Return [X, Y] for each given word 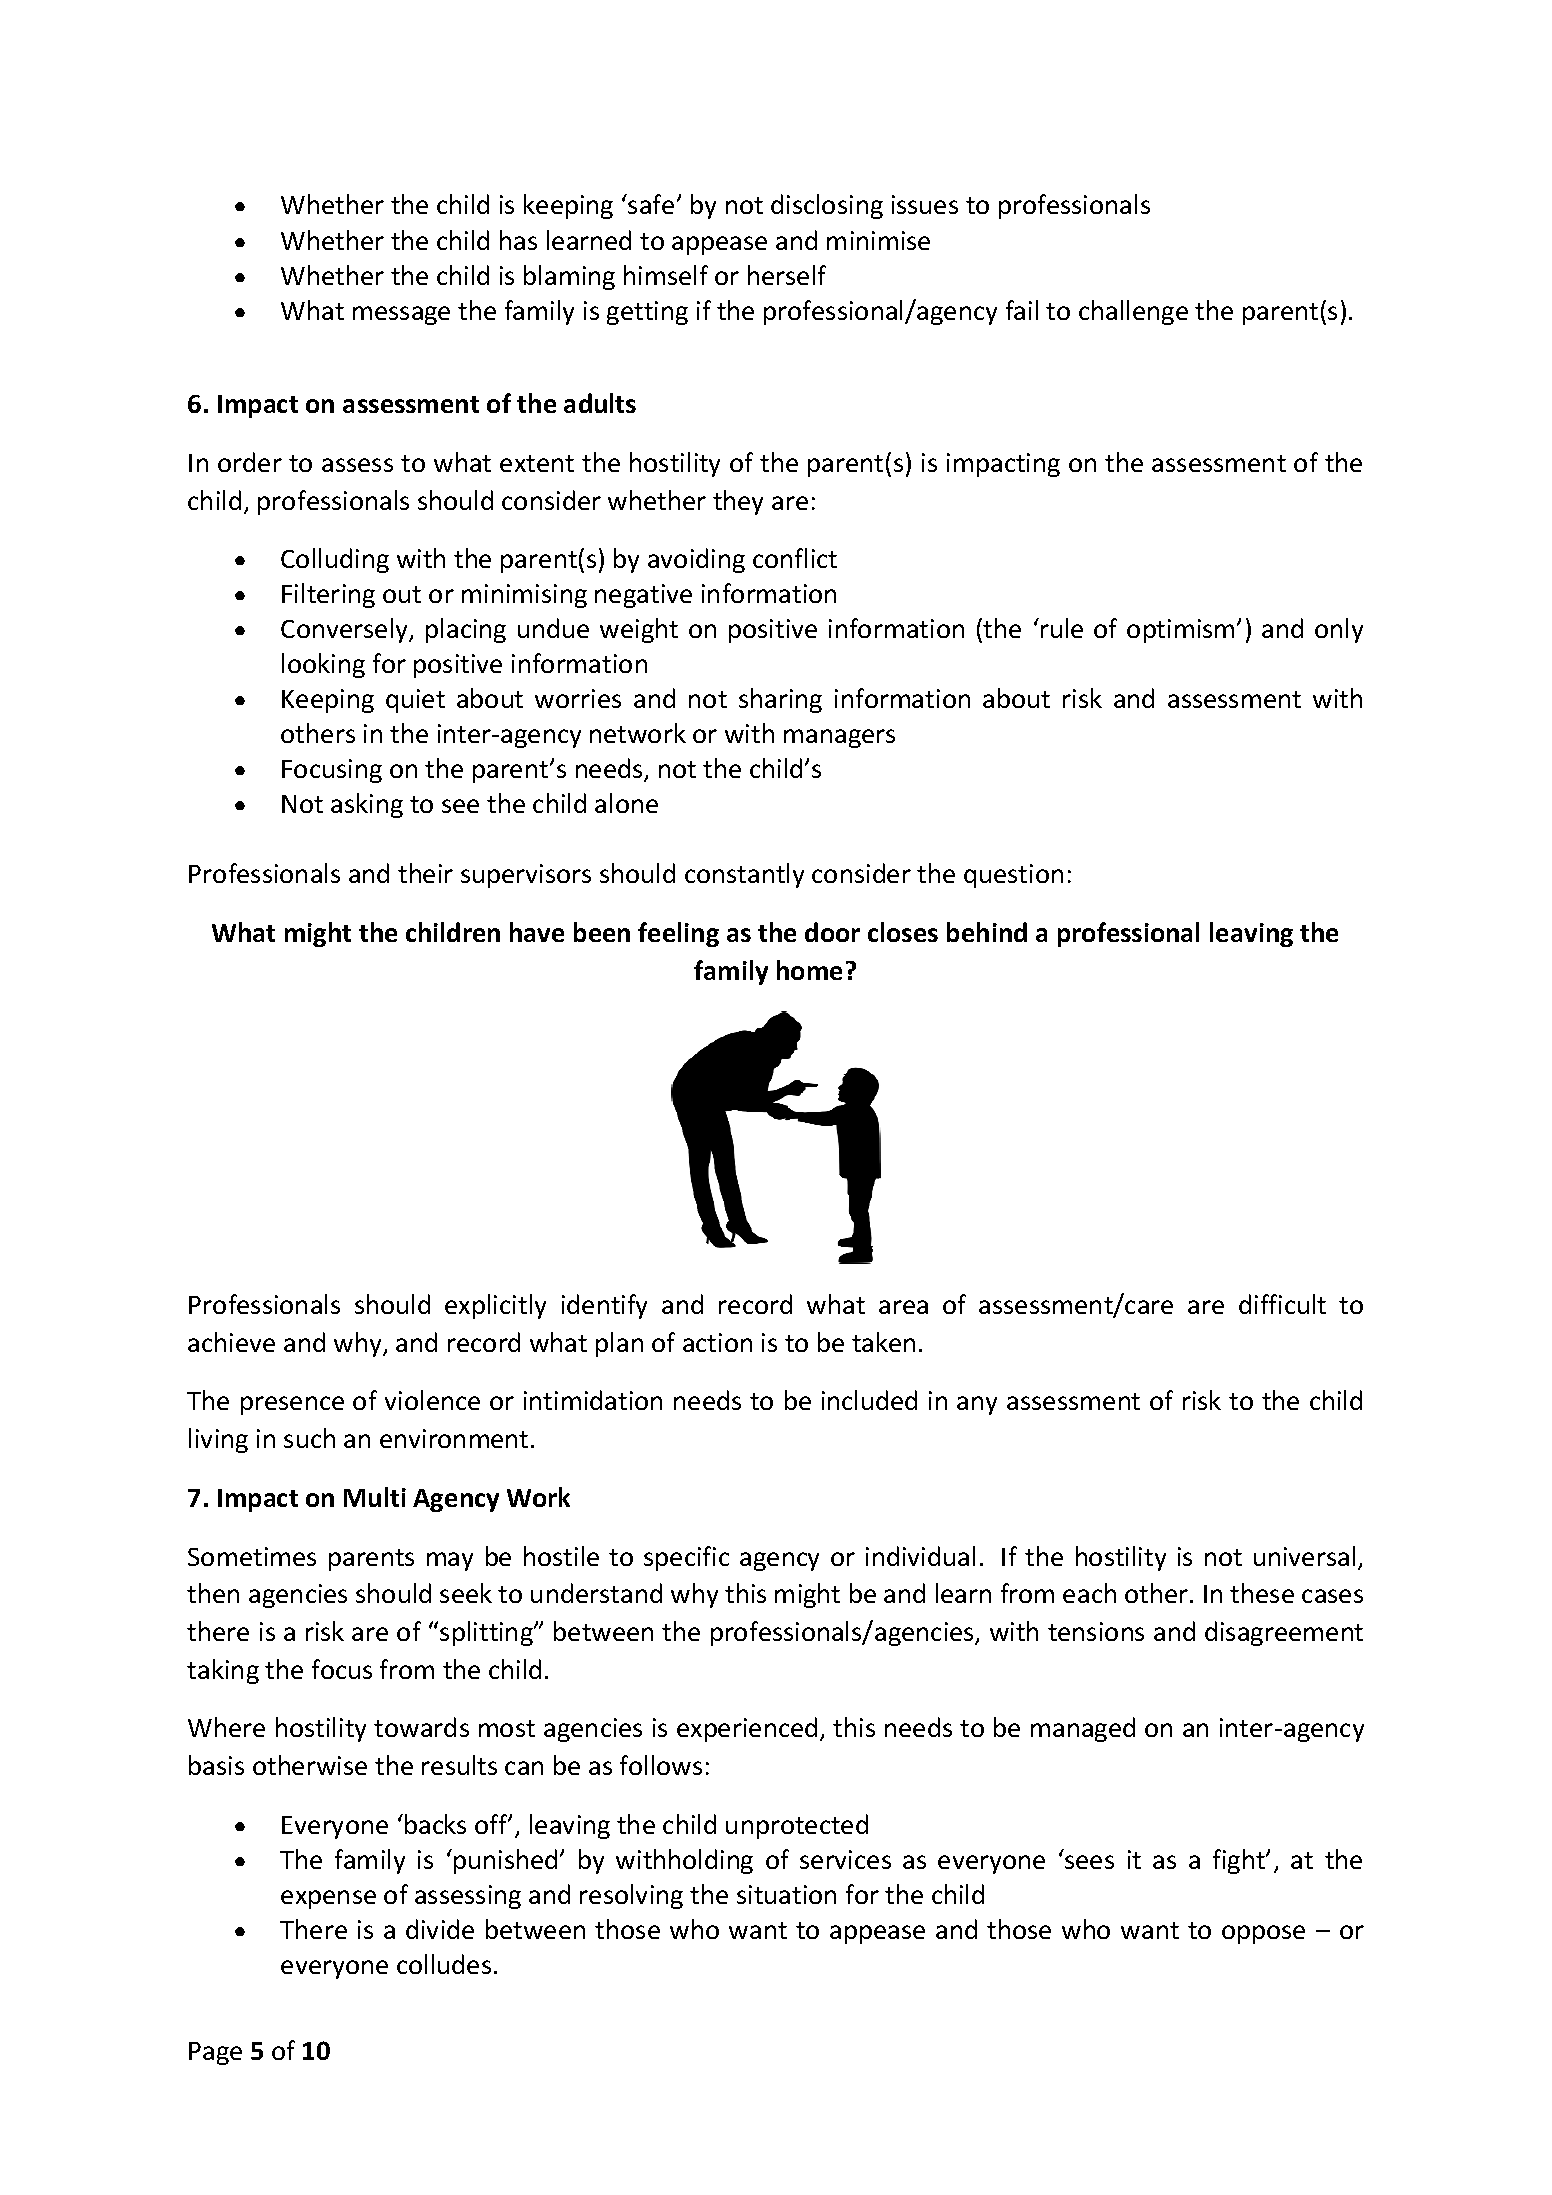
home [809, 970]
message [401, 315]
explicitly [495, 1306]
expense [328, 1899]
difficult [1282, 1304]
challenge [1133, 312]
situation [786, 1894]
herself [787, 275]
